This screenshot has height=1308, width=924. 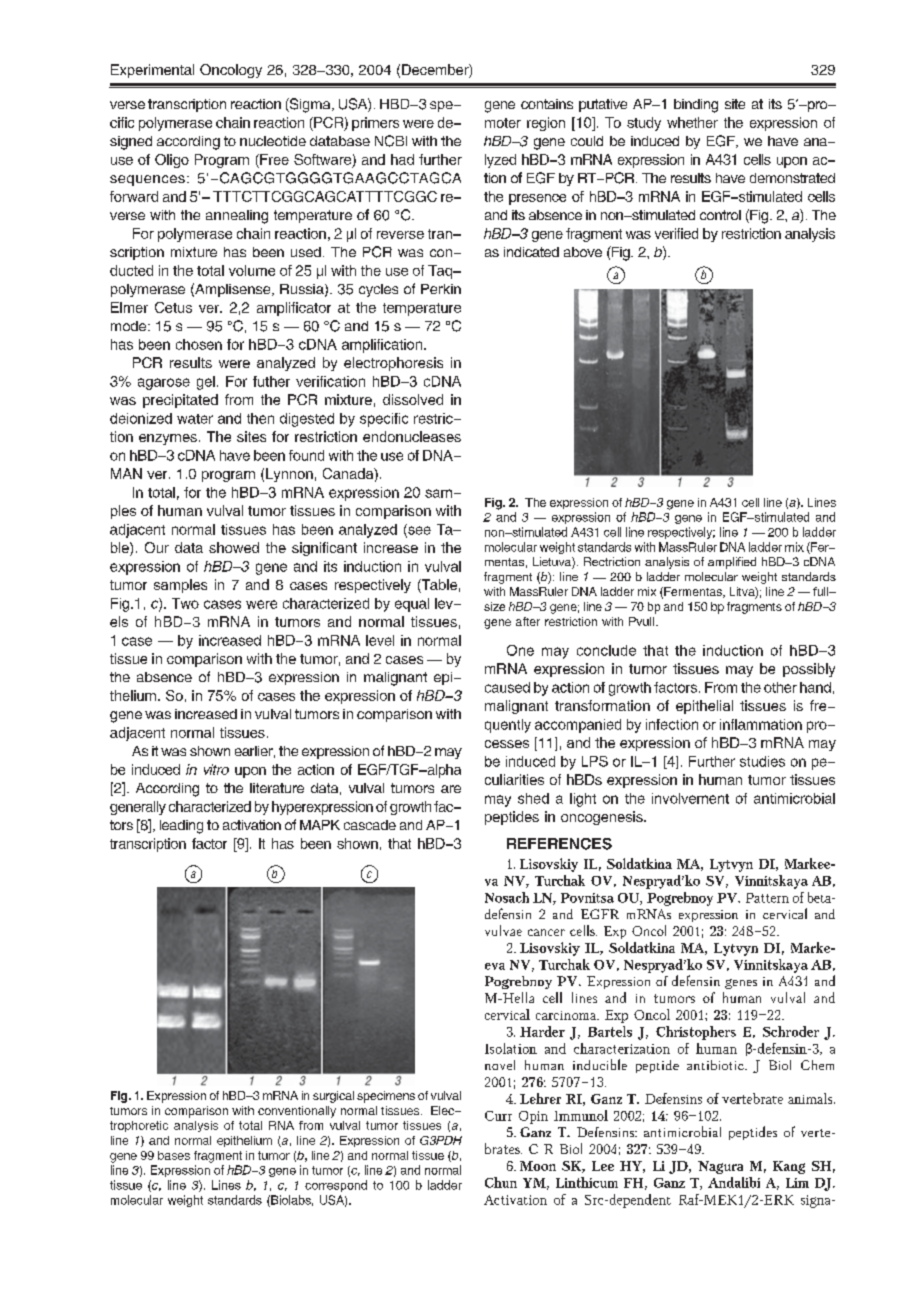 What do you see at coordinates (185, 603) in the screenshot?
I see `Two` at bounding box center [185, 603].
